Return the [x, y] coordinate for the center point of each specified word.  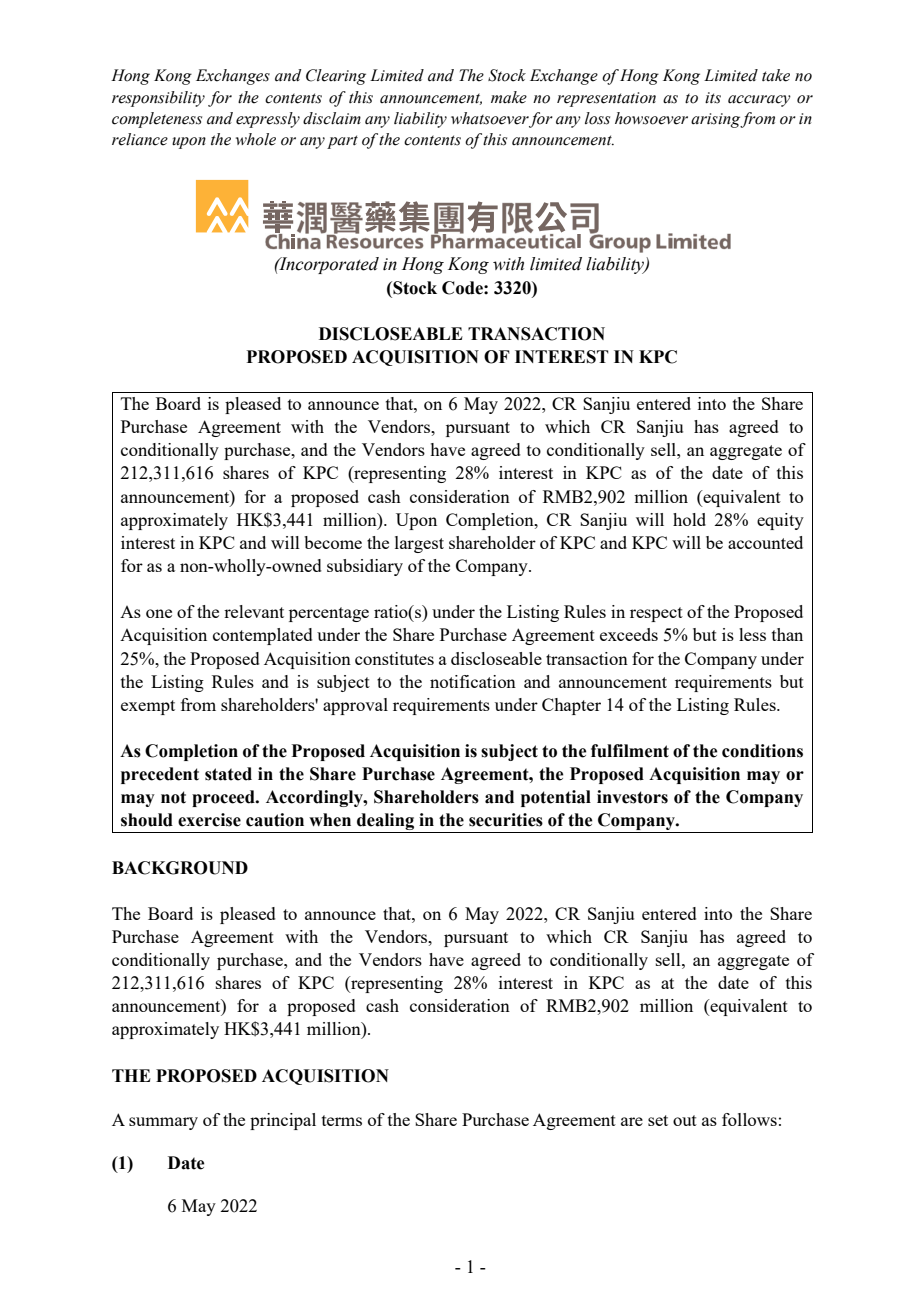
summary [163, 1123]
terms [342, 1120]
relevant [254, 611]
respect [656, 614]
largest [419, 544]
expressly [268, 120]
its [713, 98]
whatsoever [490, 118]
